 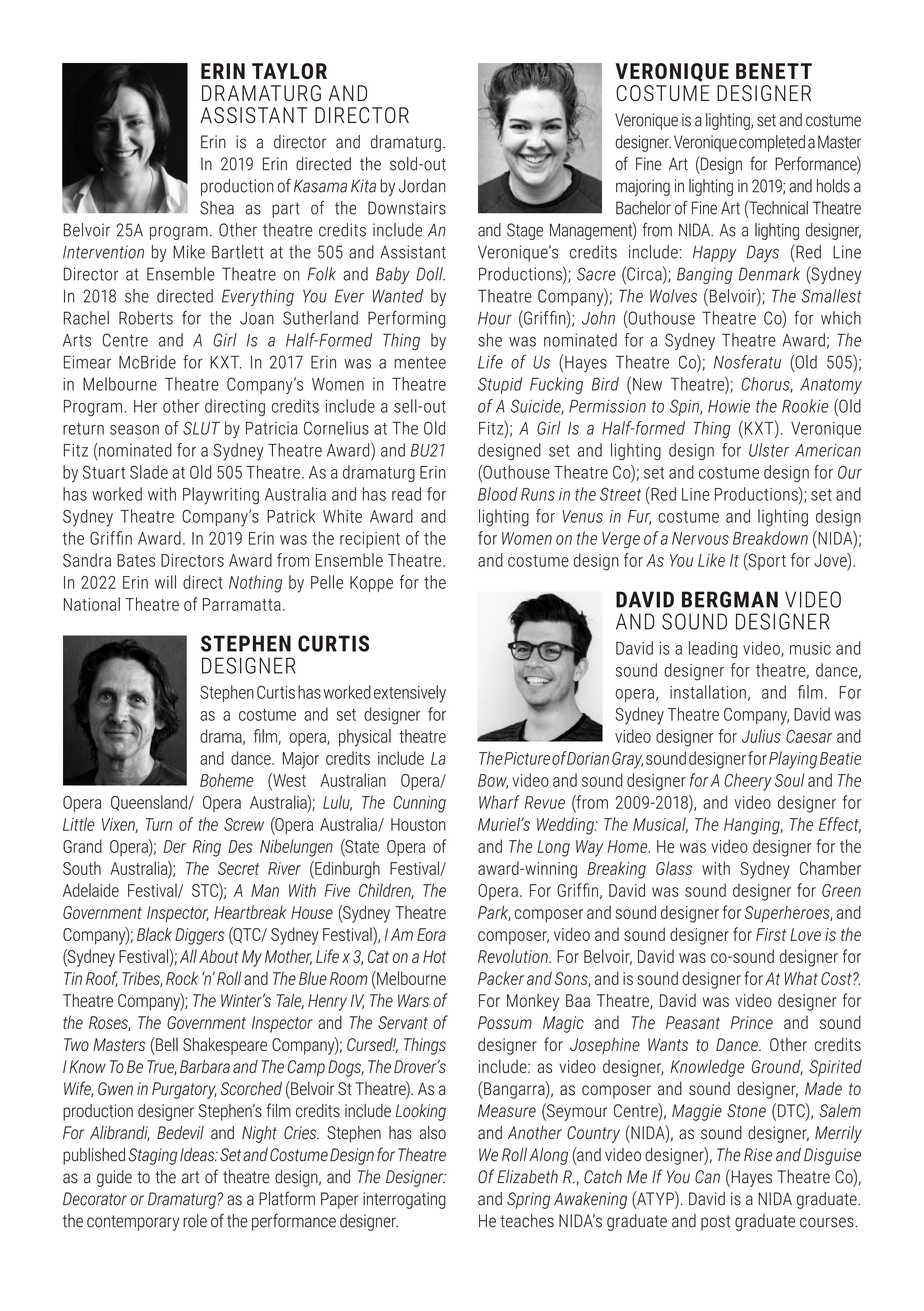 I want to click on completed, so click(x=772, y=143).
